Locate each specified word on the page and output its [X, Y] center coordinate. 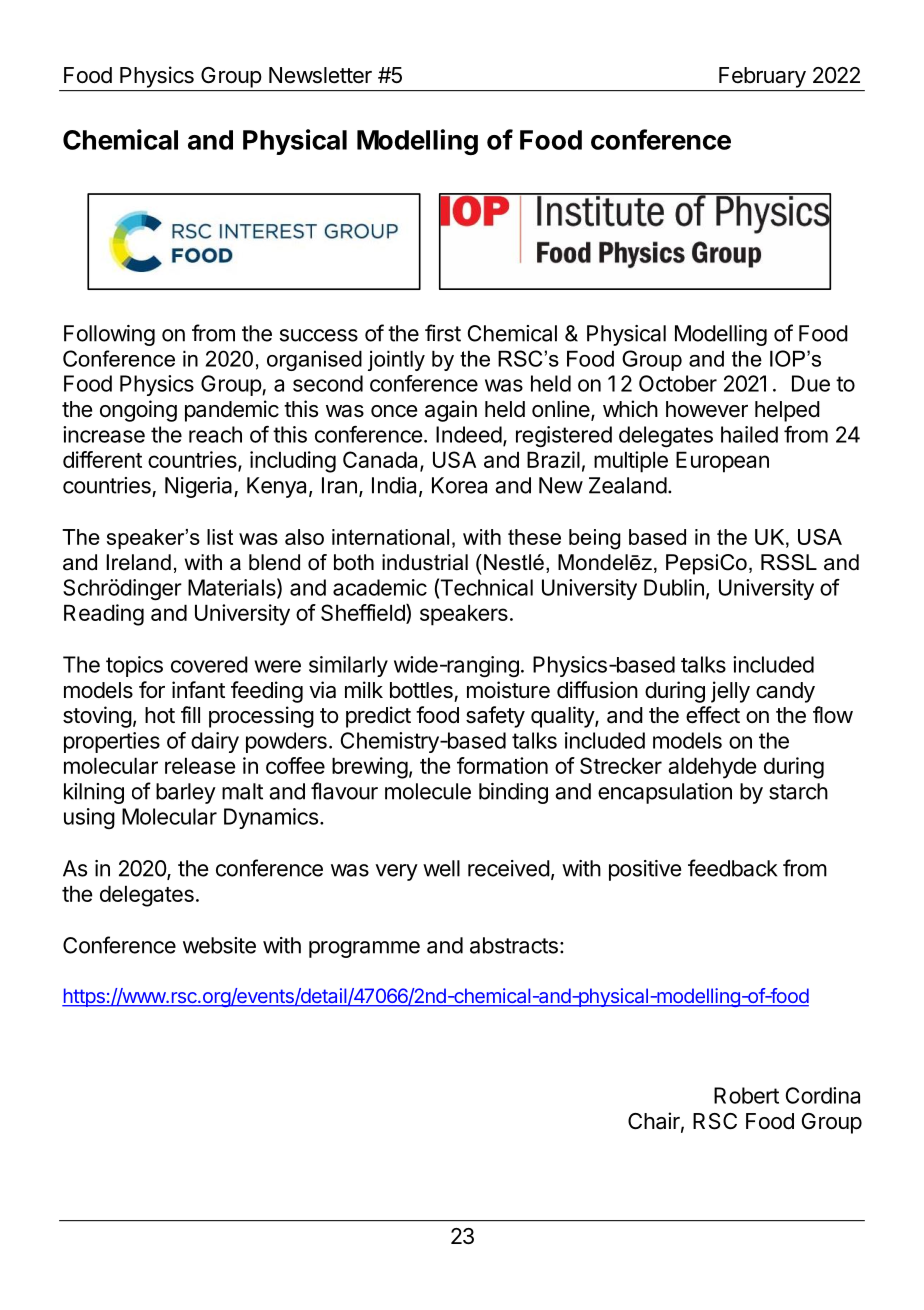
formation [502, 765]
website [219, 945]
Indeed [469, 434]
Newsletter [320, 75]
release [200, 765]
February [762, 77]
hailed [749, 434]
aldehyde [712, 768]
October [678, 383]
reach [215, 434]
